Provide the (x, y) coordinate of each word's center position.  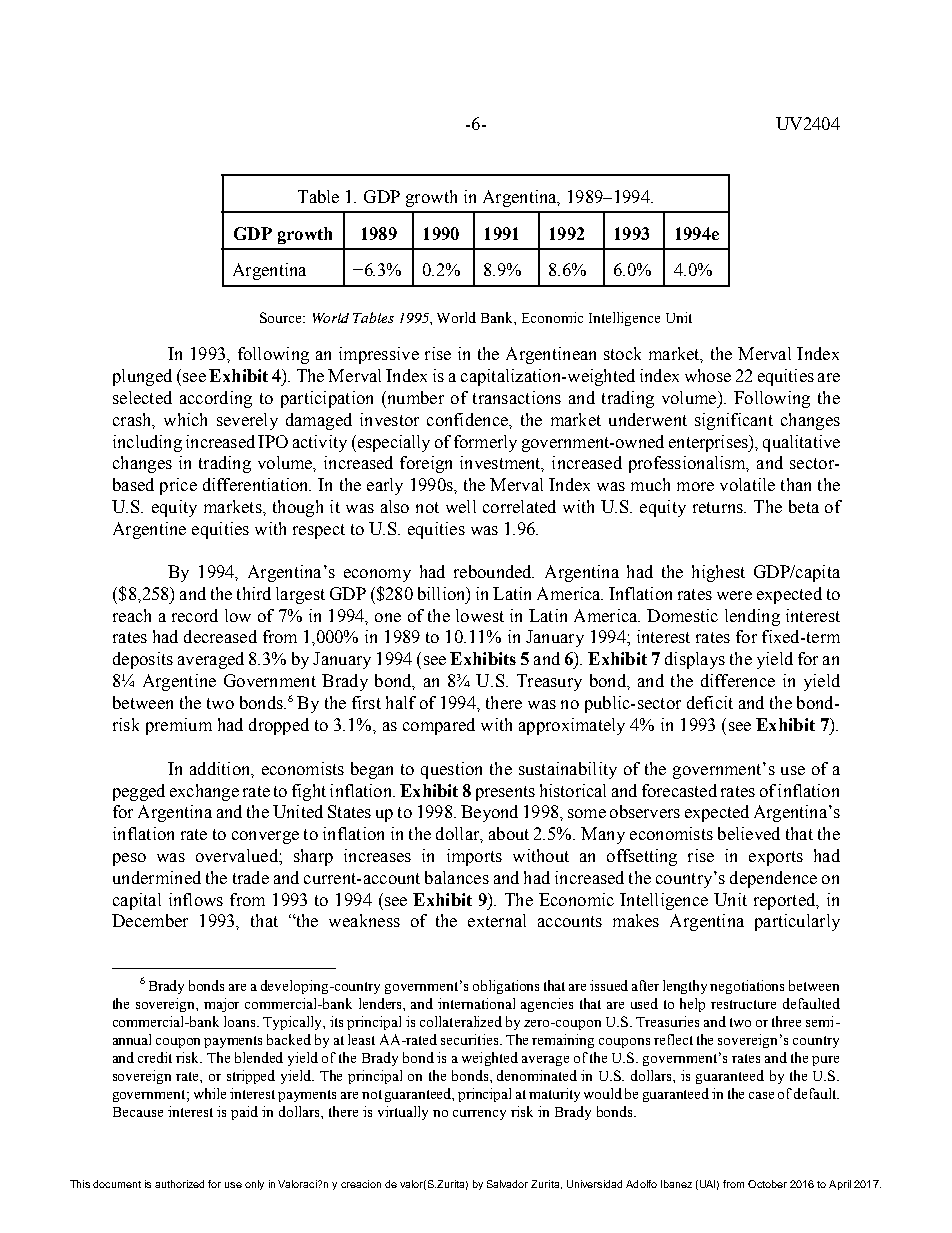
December (150, 920)
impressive (379, 355)
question (451, 770)
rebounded (494, 571)
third (254, 593)
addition (221, 769)
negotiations (747, 987)
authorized (179, 1184)
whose (708, 375)
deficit (710, 702)
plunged (142, 377)
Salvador (507, 1184)
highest (718, 573)
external (497, 920)
